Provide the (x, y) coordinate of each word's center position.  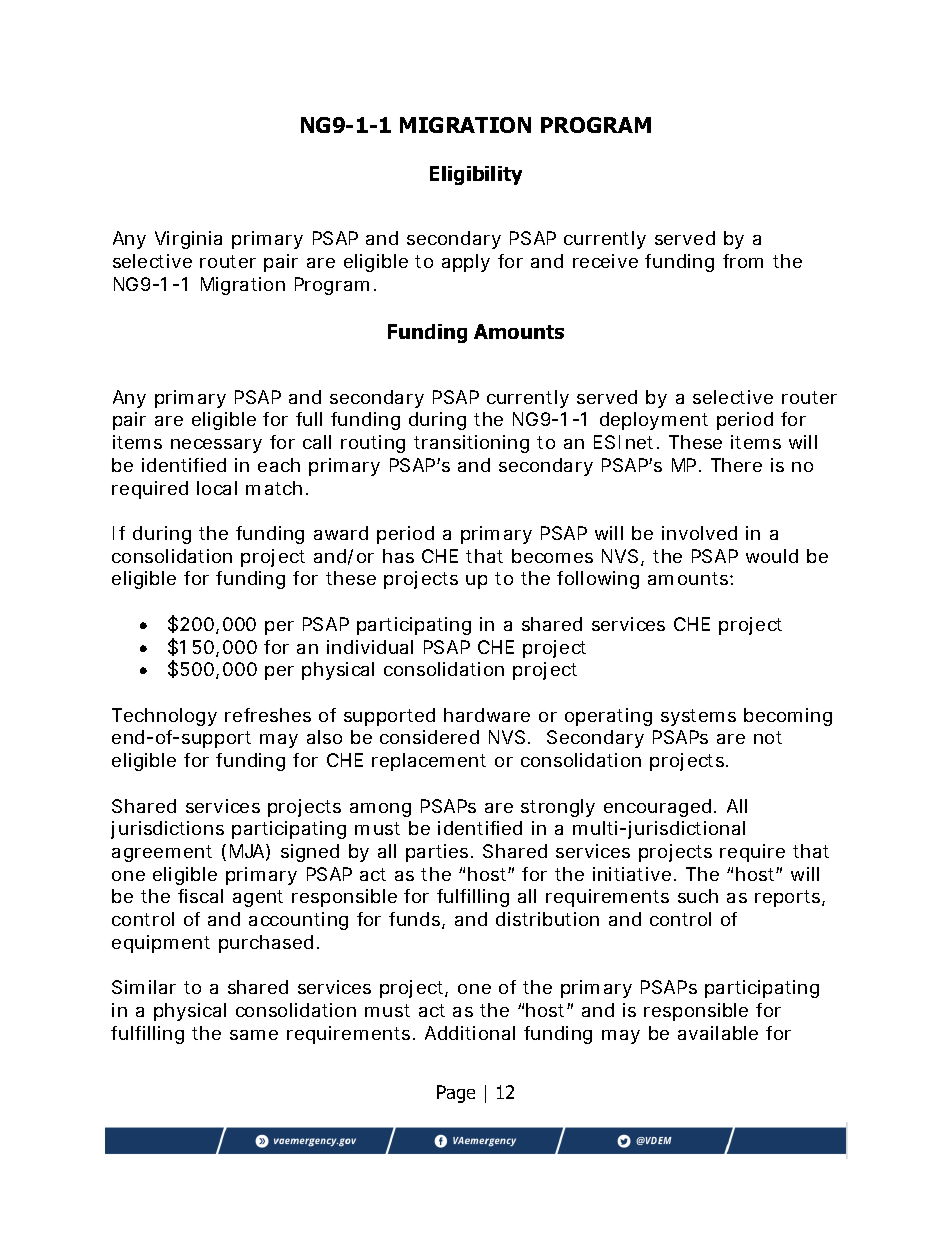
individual (370, 647)
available (718, 1033)
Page (456, 1094)
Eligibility (476, 175)
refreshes (268, 715)
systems (698, 717)
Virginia (188, 240)
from (743, 261)
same (254, 1035)
